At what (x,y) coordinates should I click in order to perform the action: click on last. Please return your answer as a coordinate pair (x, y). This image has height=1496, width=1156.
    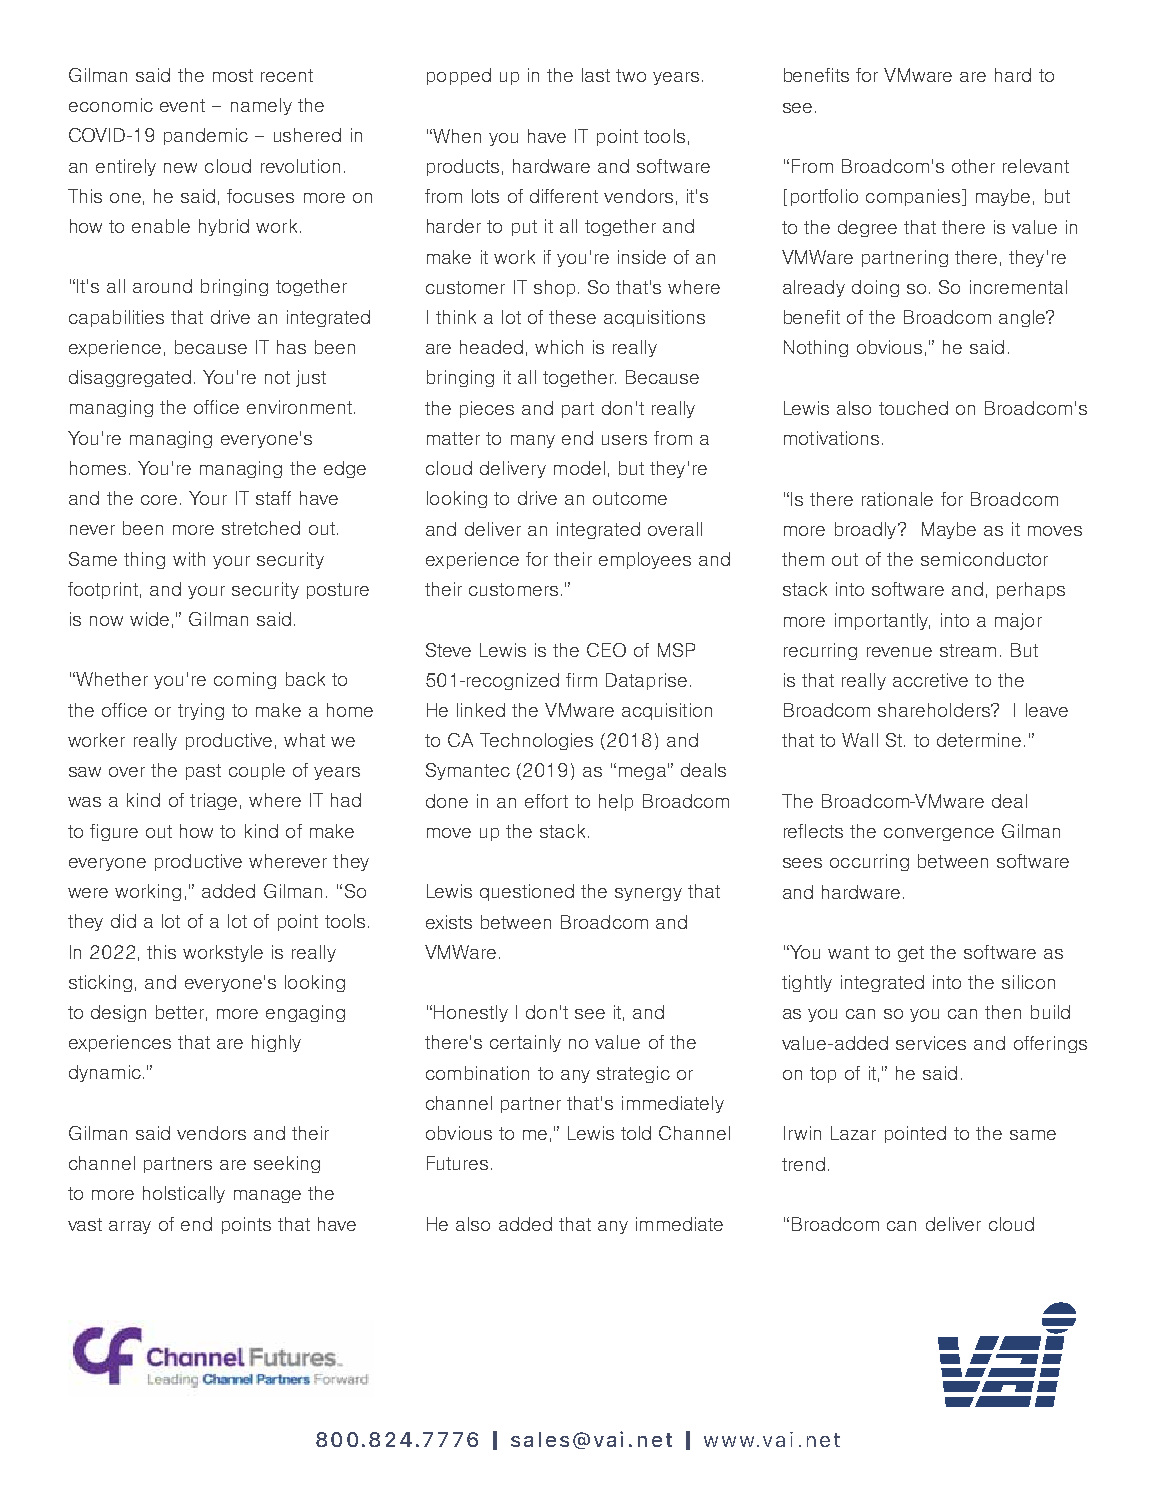
    Looking at the image, I should click on (596, 75).
